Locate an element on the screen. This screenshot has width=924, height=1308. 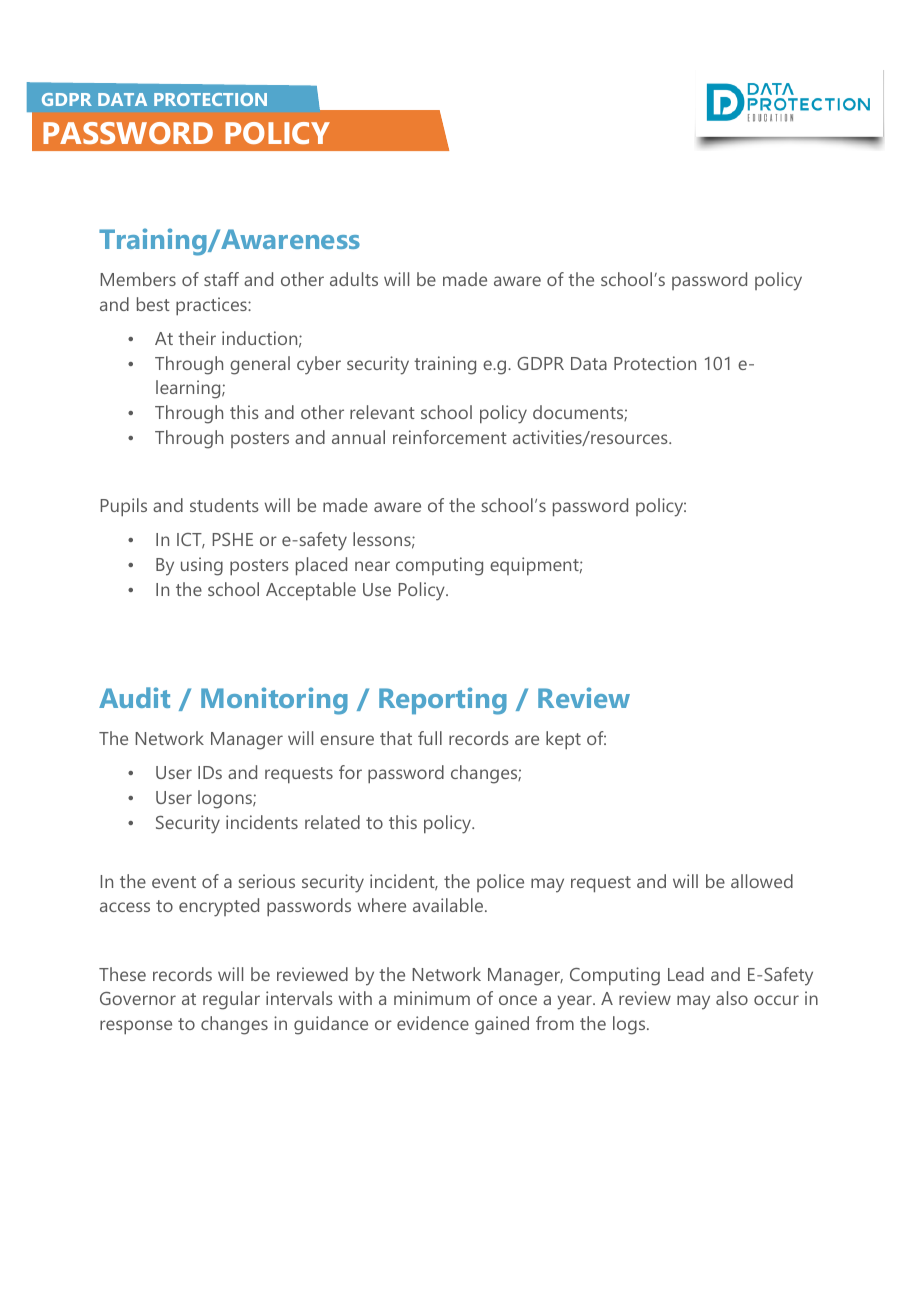
full is located at coordinates (430, 738).
